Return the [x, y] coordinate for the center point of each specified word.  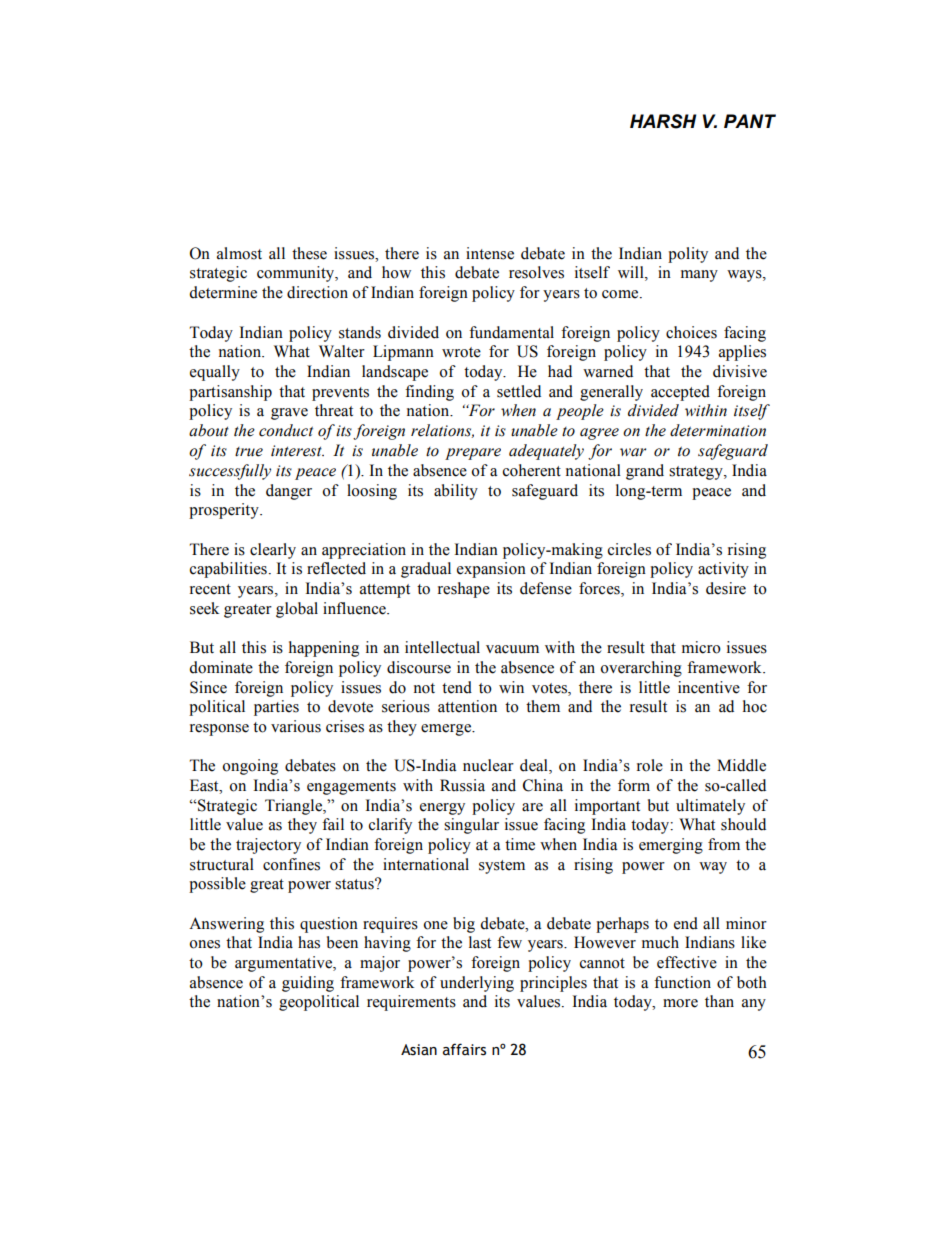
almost [239, 253]
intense [490, 253]
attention [467, 706]
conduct [286, 430]
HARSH [663, 121]
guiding [308, 984]
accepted [680, 393]
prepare [473, 454]
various [296, 726]
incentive [709, 687]
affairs [464, 1049]
